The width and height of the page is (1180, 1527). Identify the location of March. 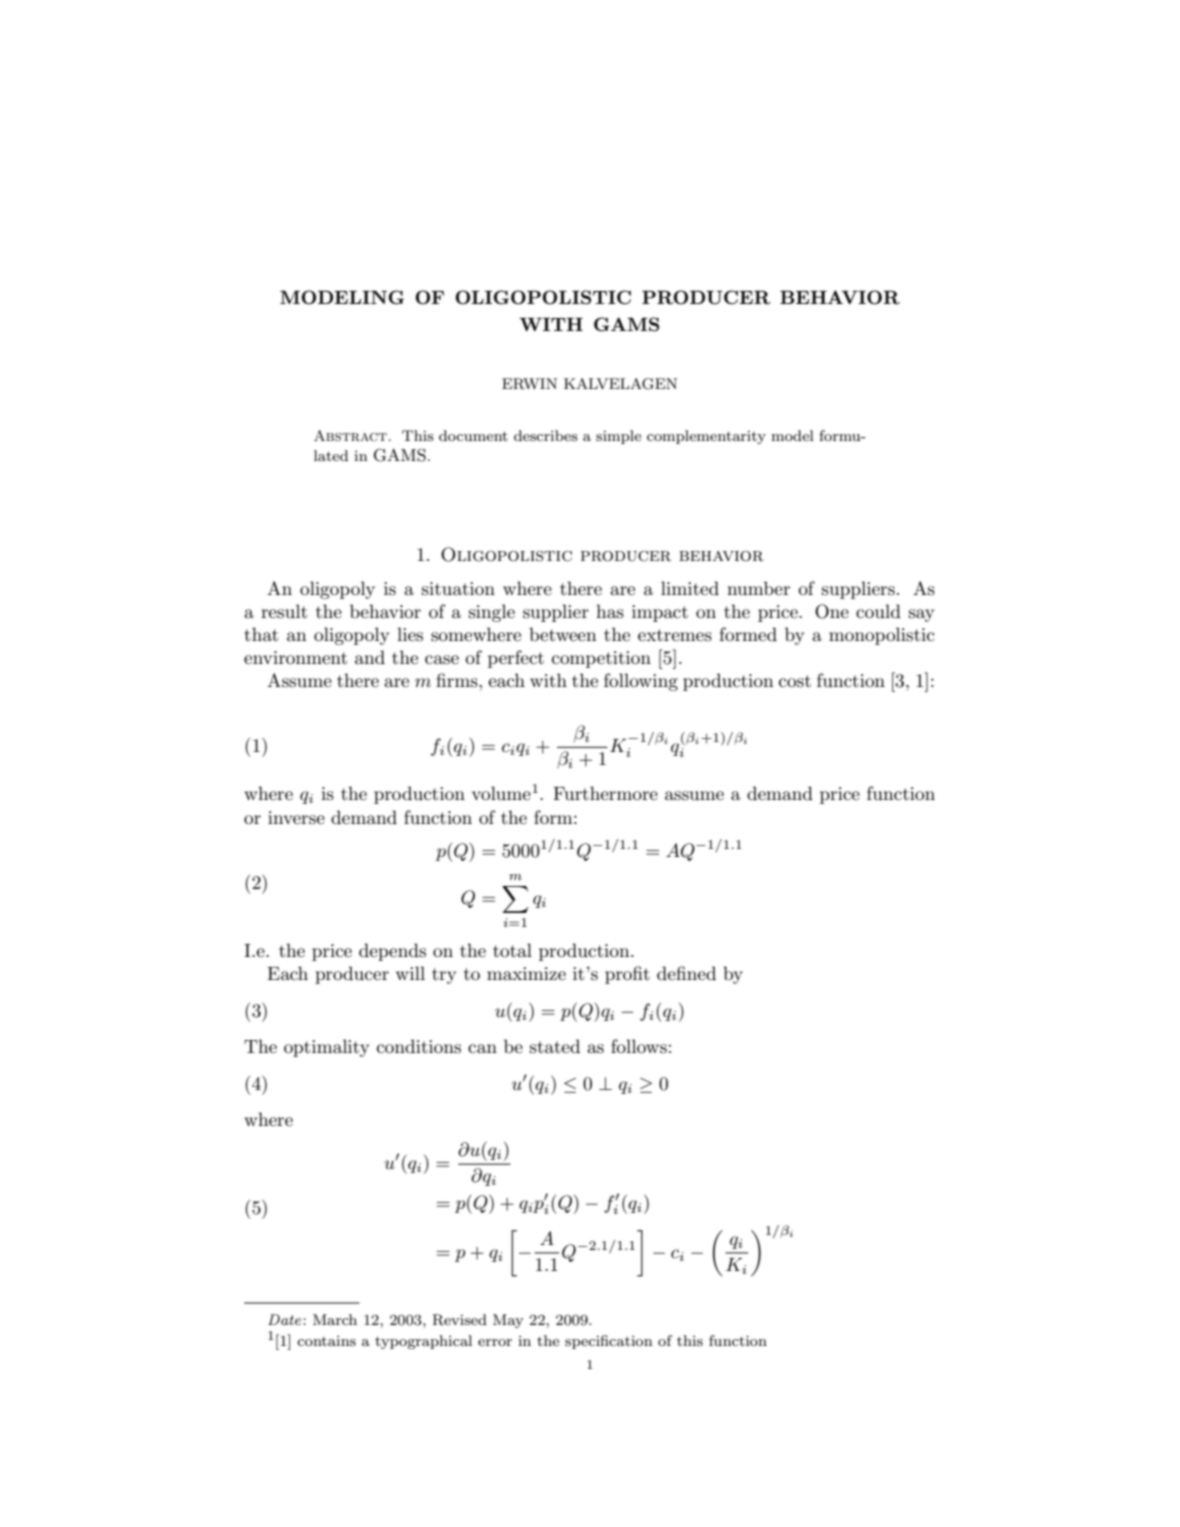
(335, 1319).
